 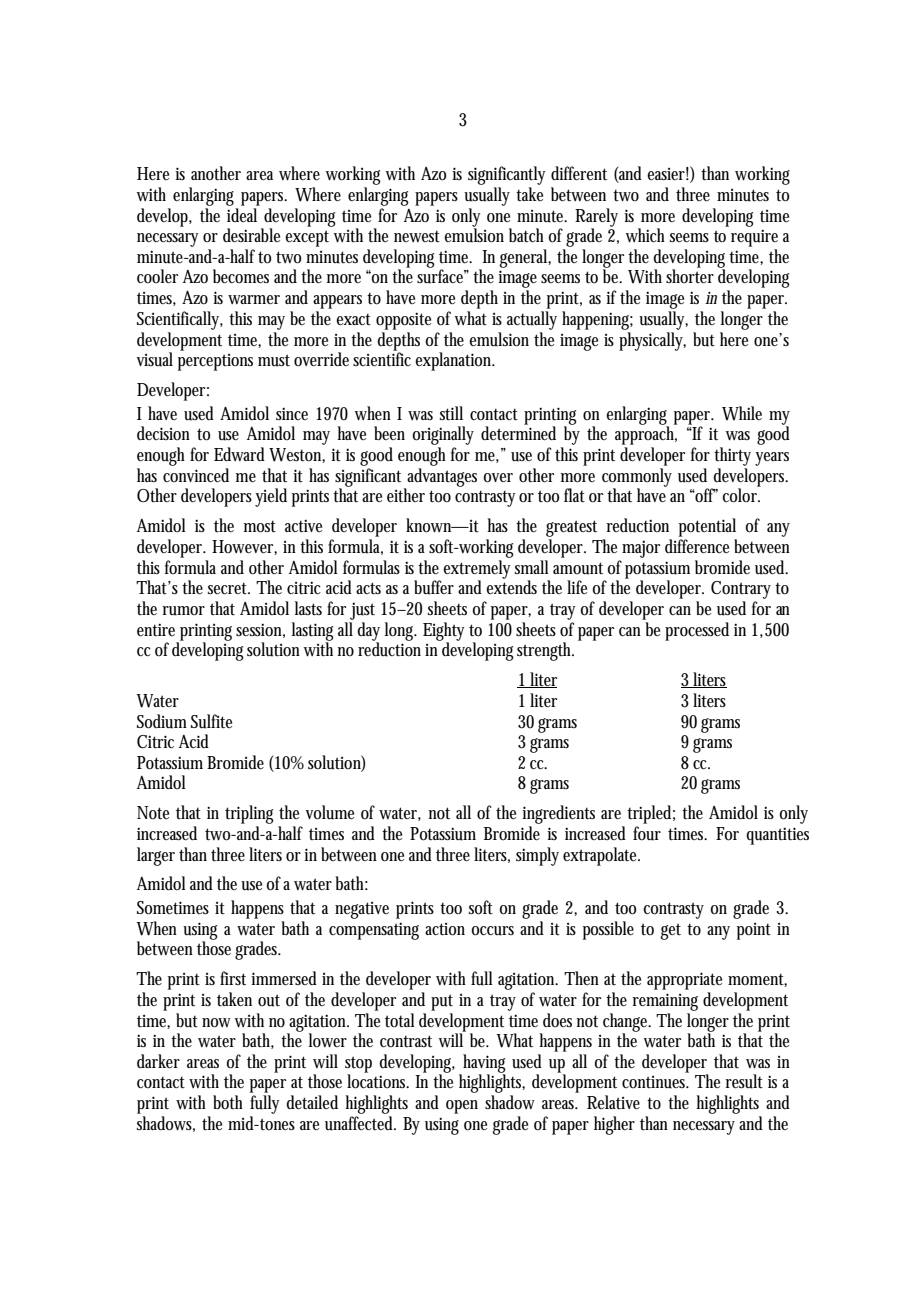 What do you see at coordinates (242, 215) in the screenshot?
I see `ideal` at bounding box center [242, 215].
